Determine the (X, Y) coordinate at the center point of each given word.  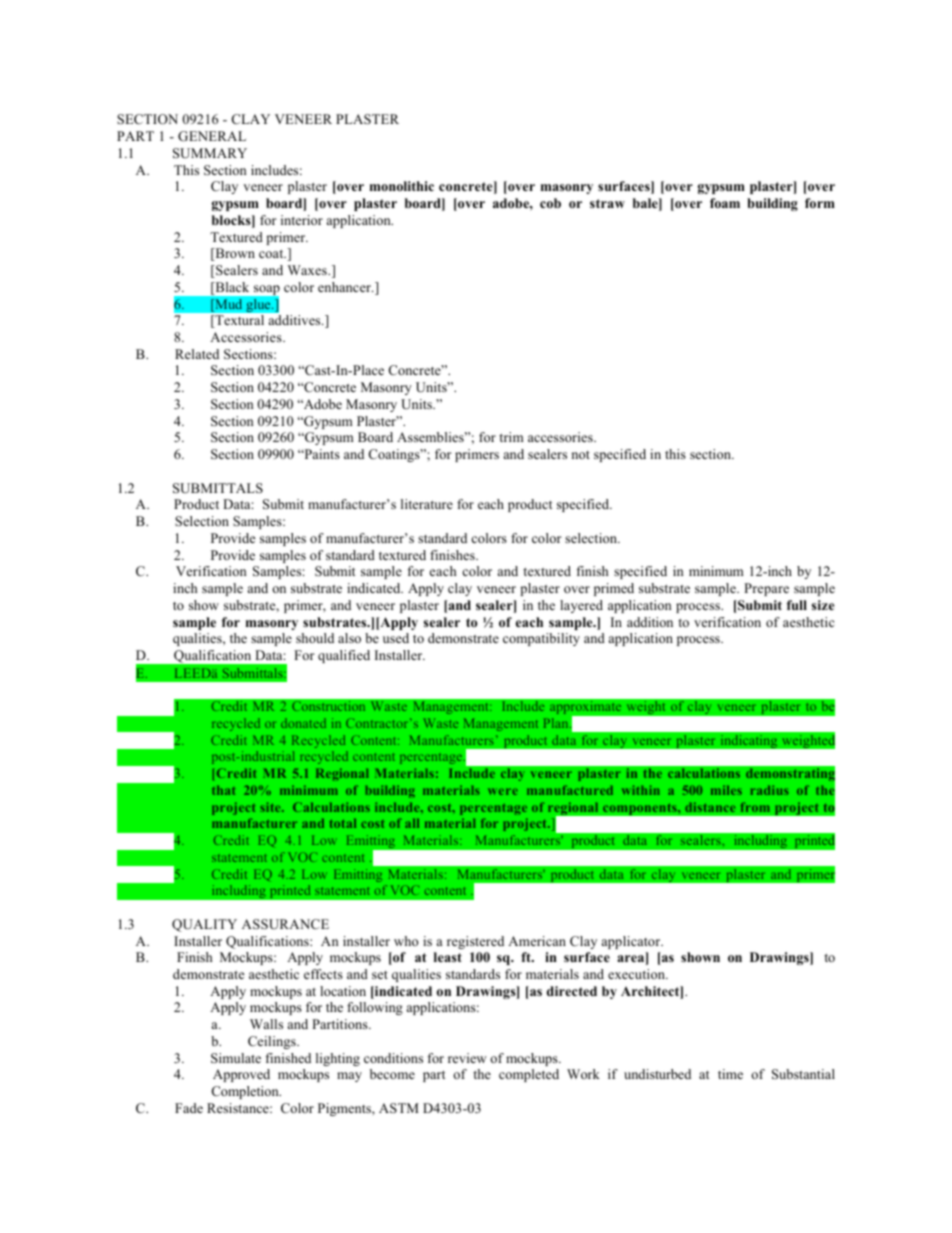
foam (725, 203)
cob (550, 203)
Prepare (766, 589)
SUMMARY (210, 153)
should (315, 638)
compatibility (541, 639)
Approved (241, 1075)
